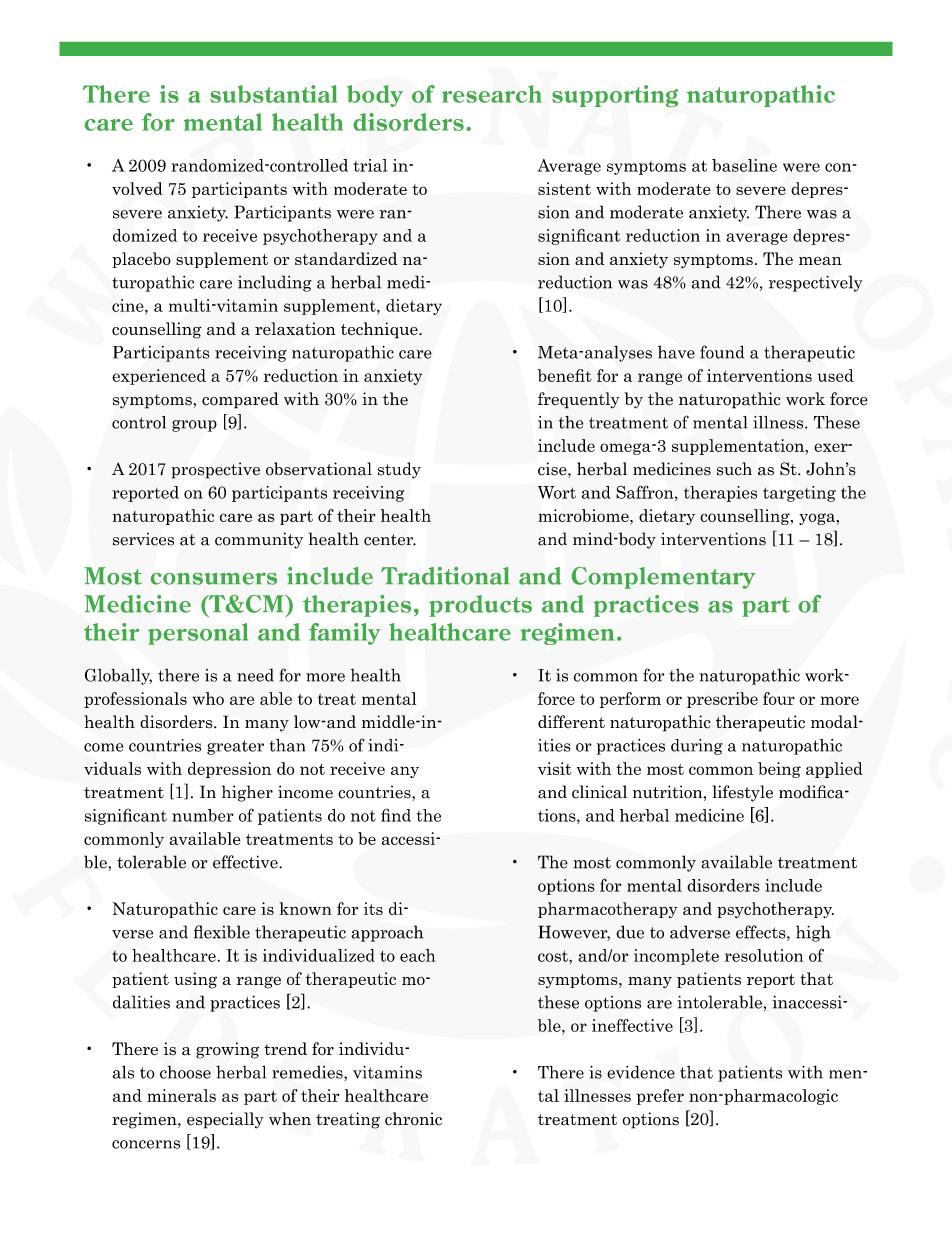  I want to click on personal, so click(198, 634).
